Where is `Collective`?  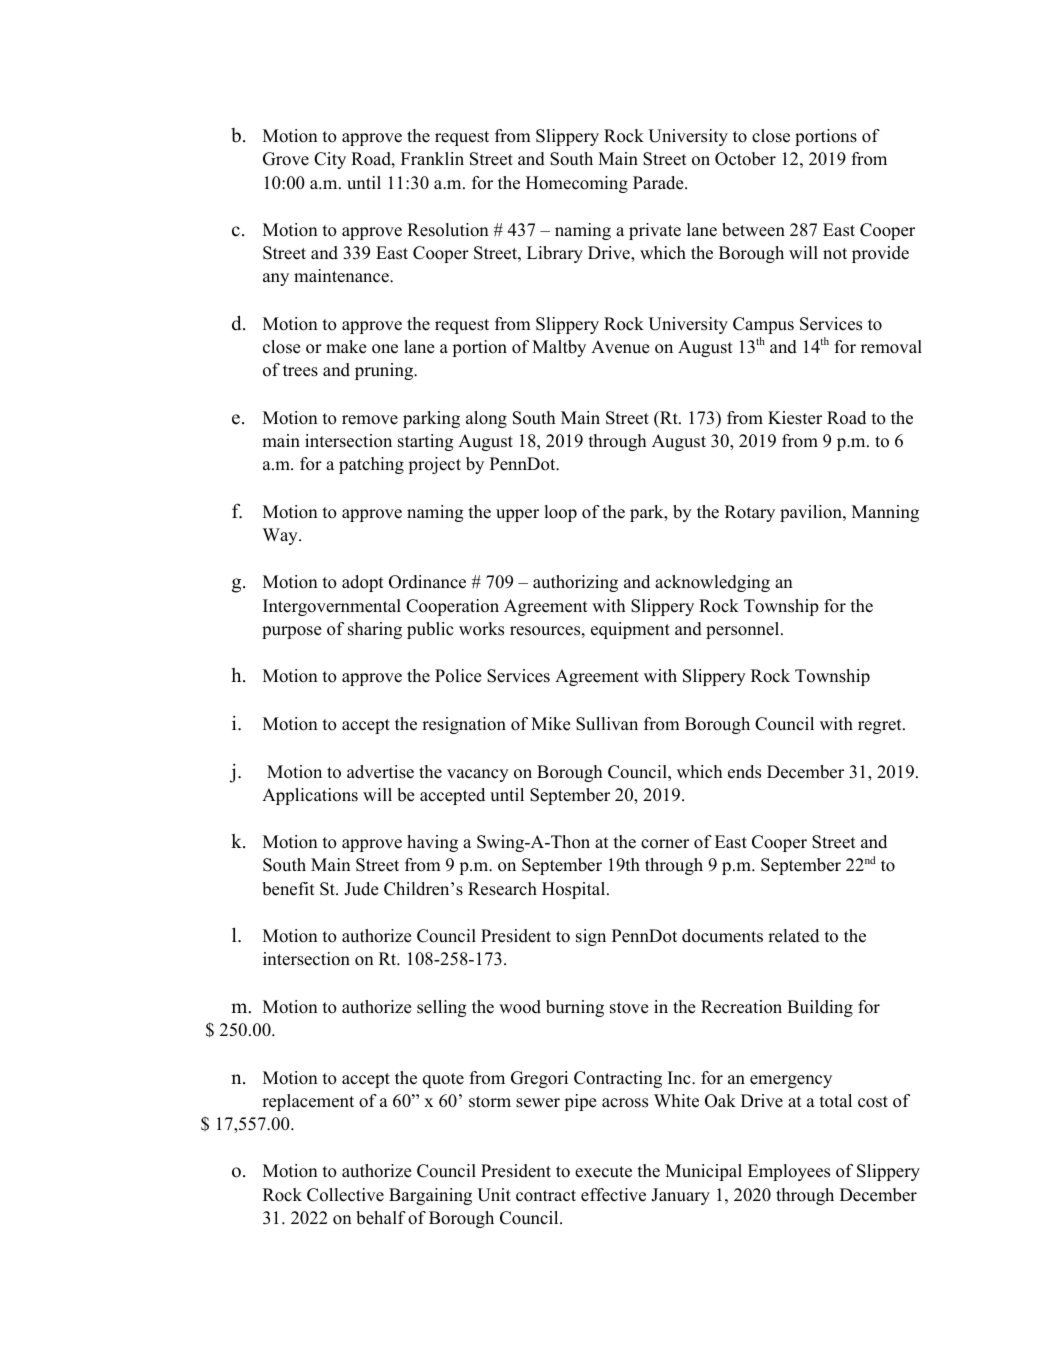 Collective is located at coordinates (345, 1195).
